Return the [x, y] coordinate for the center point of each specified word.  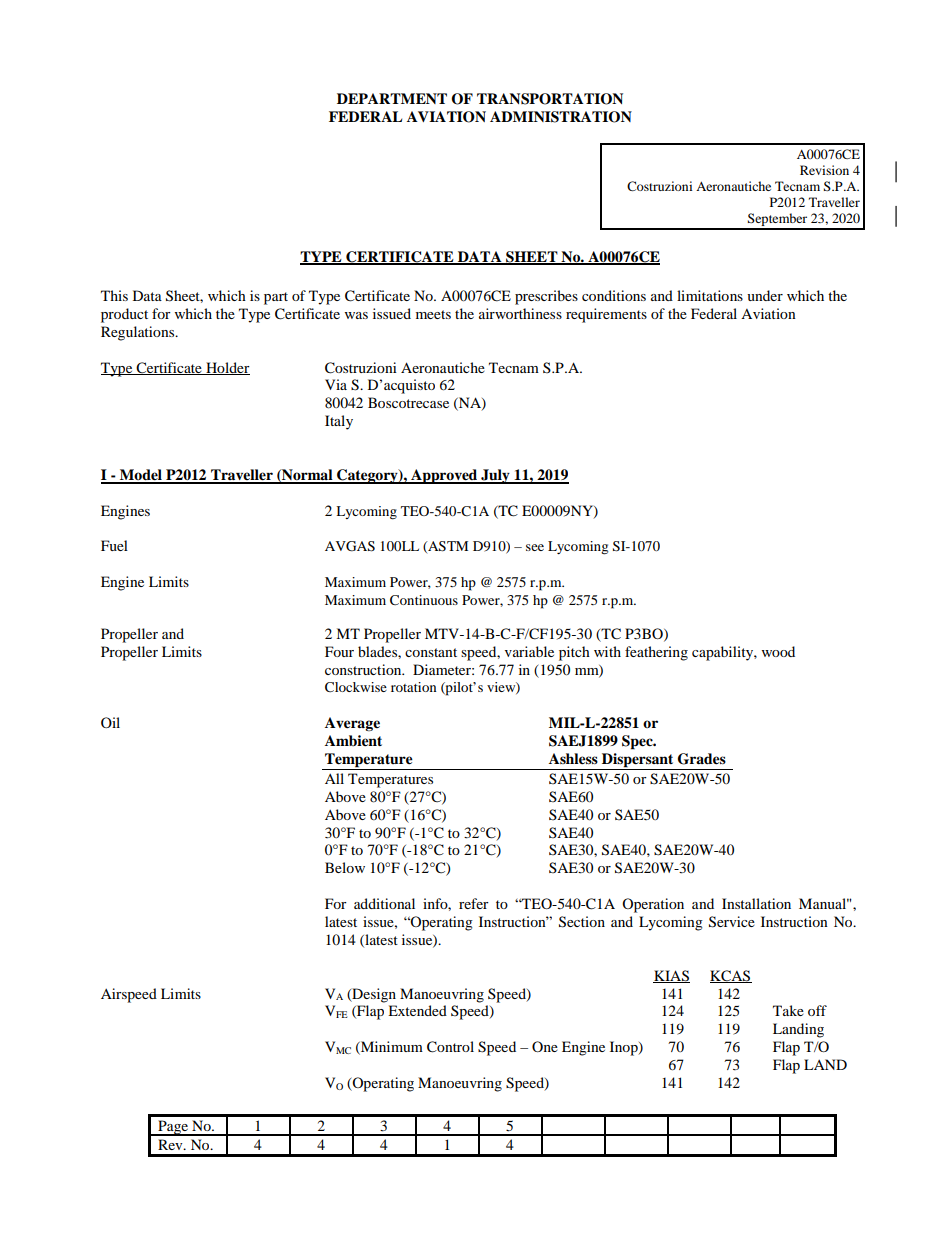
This [114, 295]
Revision [824, 170]
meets [433, 314]
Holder [227, 368]
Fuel [114, 545]
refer [474, 903]
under [765, 295]
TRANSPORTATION [550, 99]
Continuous [424, 600]
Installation [756, 903]
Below [345, 867]
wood [778, 651]
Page [173, 1128]
